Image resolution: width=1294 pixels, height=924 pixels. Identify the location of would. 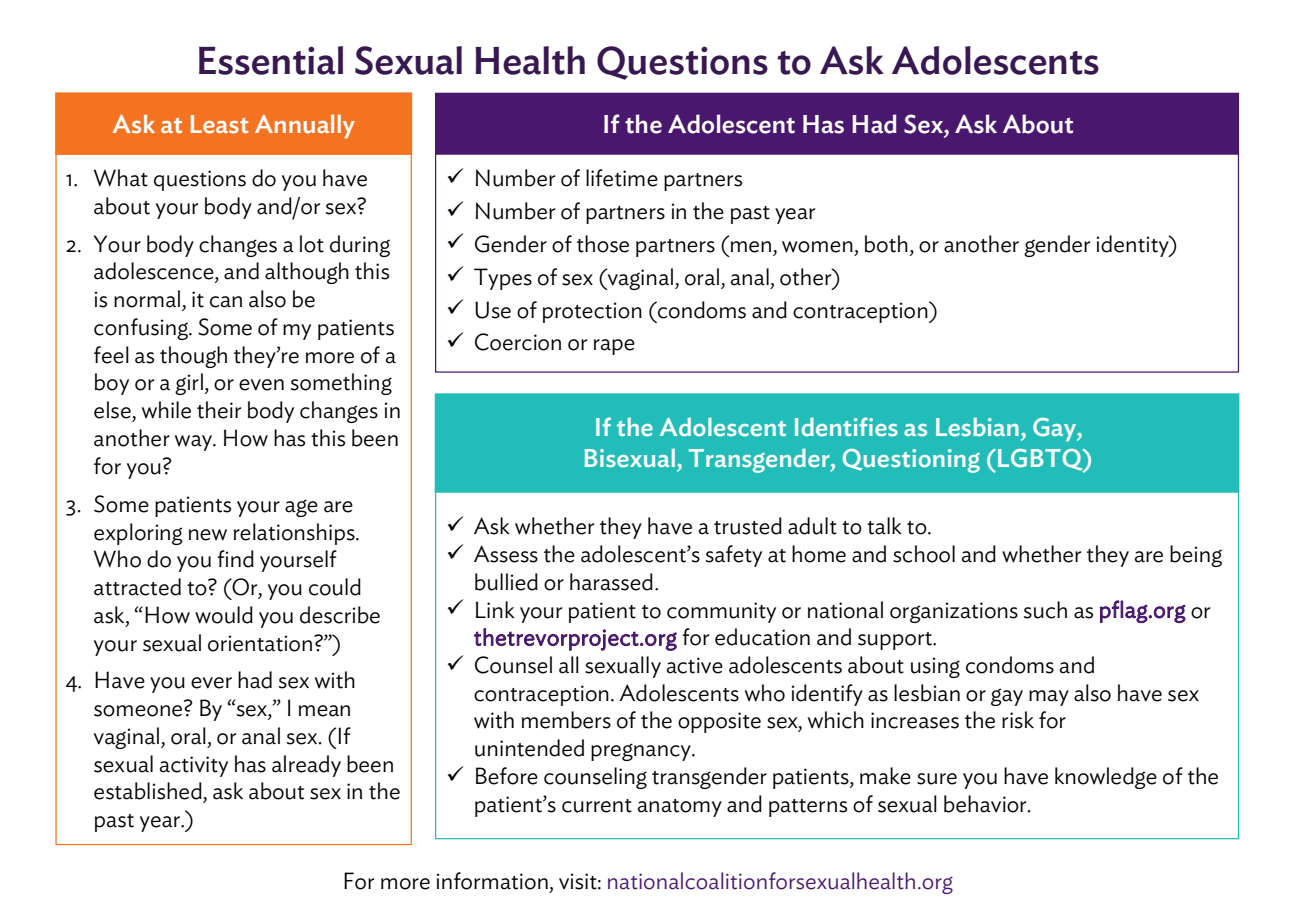
(224, 615).
